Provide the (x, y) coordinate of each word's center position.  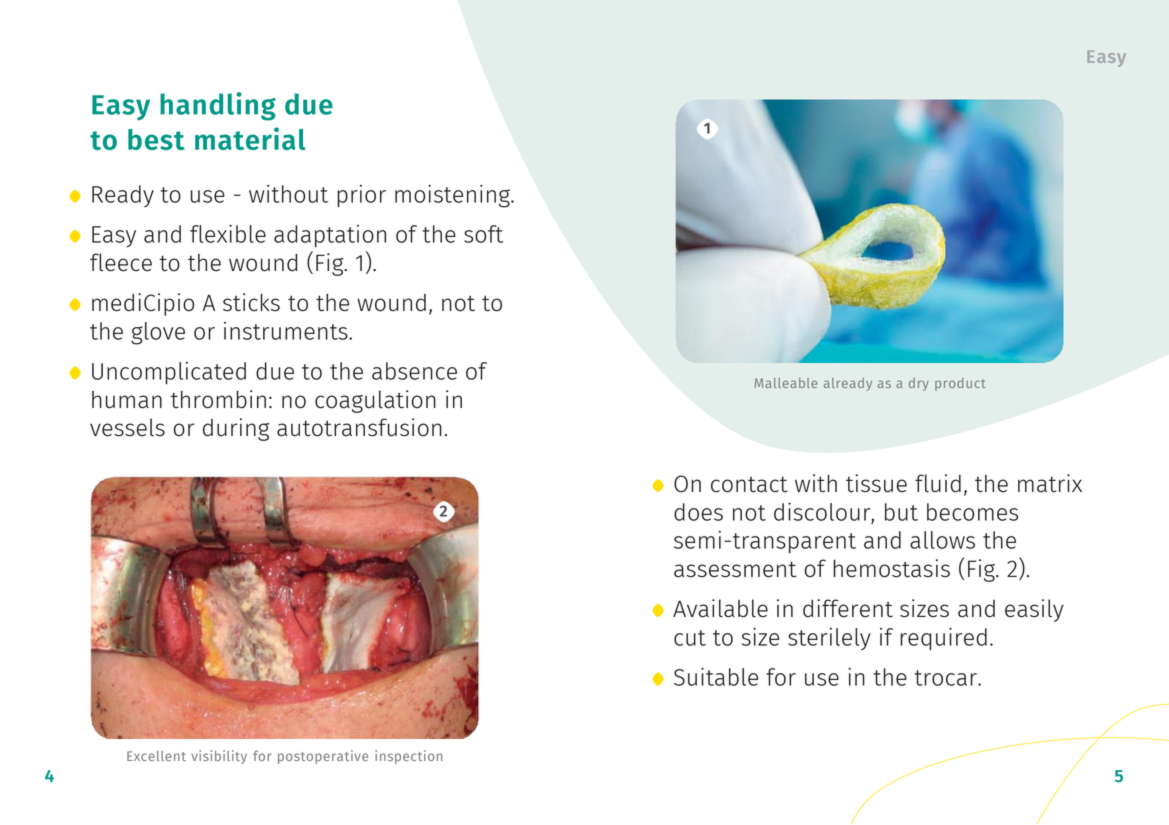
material (250, 138)
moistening (453, 196)
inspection (408, 757)
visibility (219, 757)
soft (483, 234)
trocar (947, 678)
